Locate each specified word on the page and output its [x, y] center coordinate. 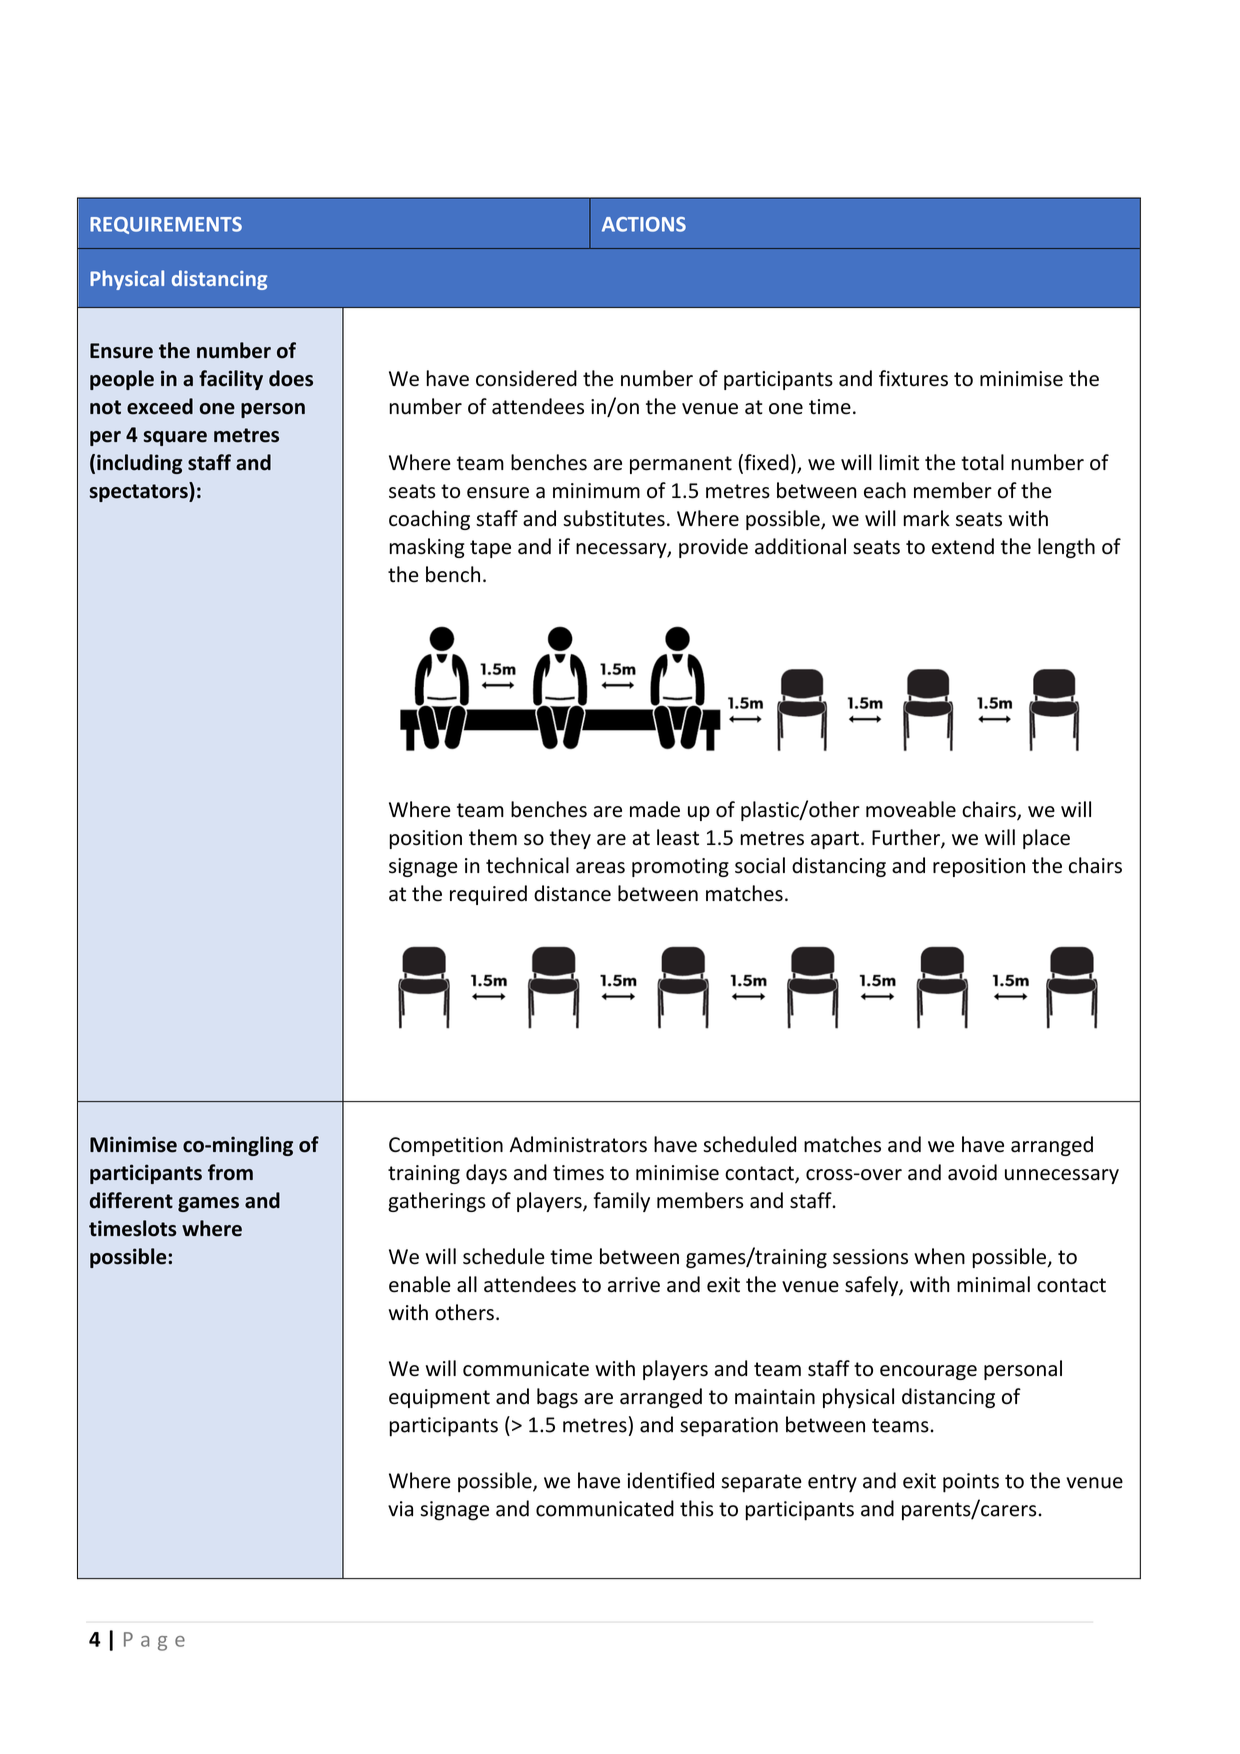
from [230, 1172]
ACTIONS [644, 224]
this [696, 1508]
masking [427, 548]
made [655, 809]
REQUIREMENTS [166, 225]
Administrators [578, 1144]
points [971, 1483]
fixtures [913, 378]
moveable [911, 809]
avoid [972, 1172]
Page [154, 1641]
